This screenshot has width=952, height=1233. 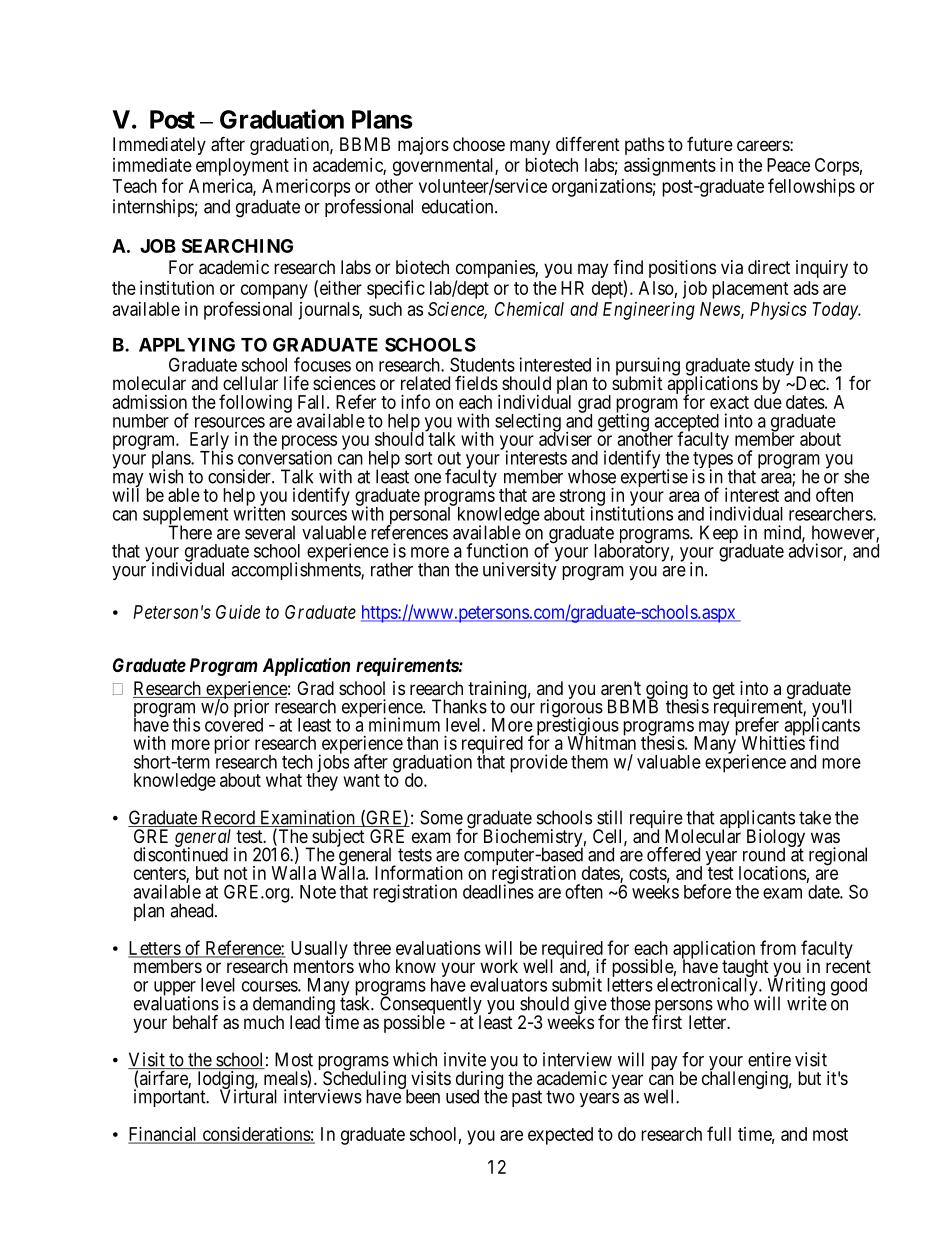 What do you see at coordinates (479, 144) in the screenshot?
I see `choose` at bounding box center [479, 144].
